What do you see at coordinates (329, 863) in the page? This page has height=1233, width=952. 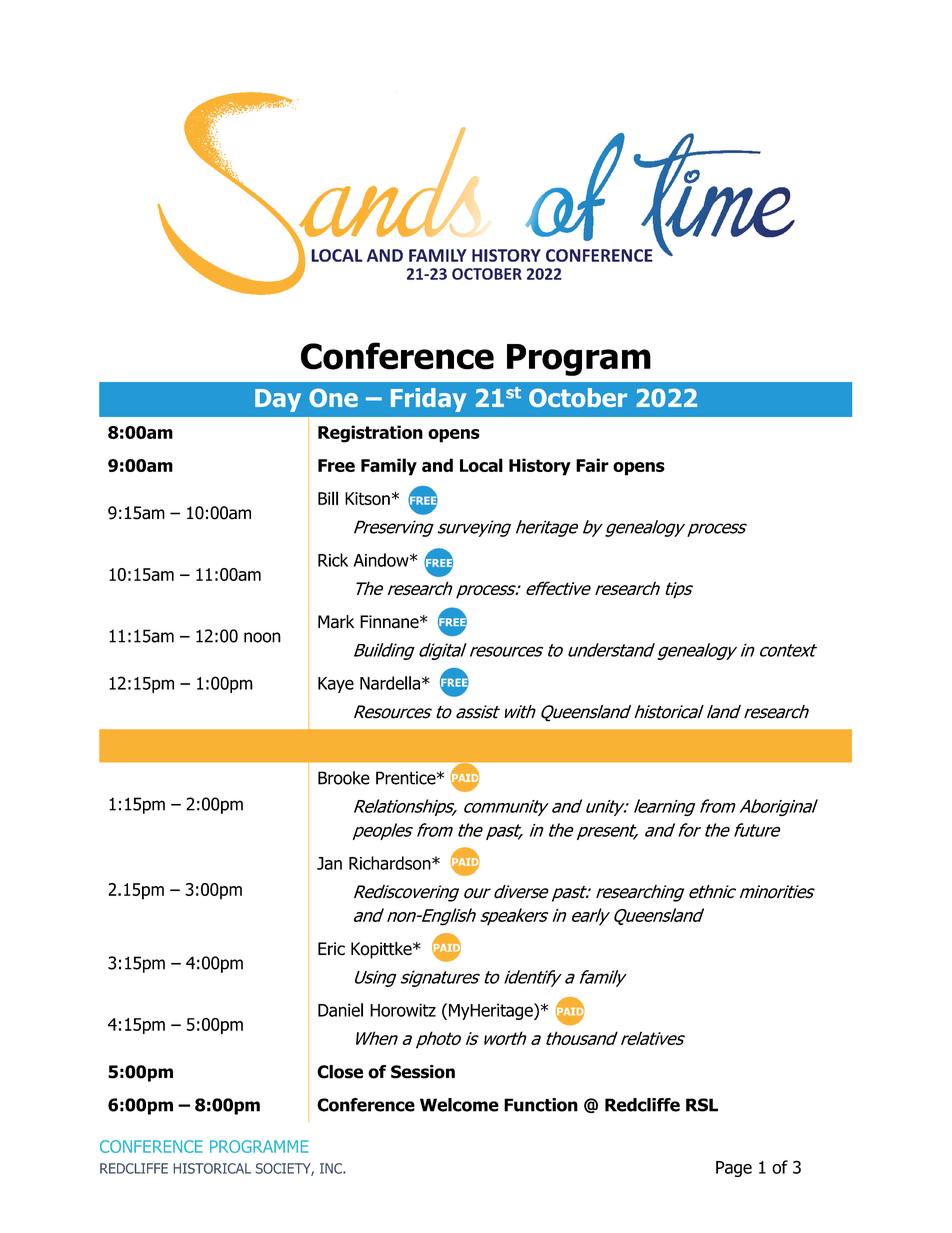 I see `Jan` at bounding box center [329, 863].
